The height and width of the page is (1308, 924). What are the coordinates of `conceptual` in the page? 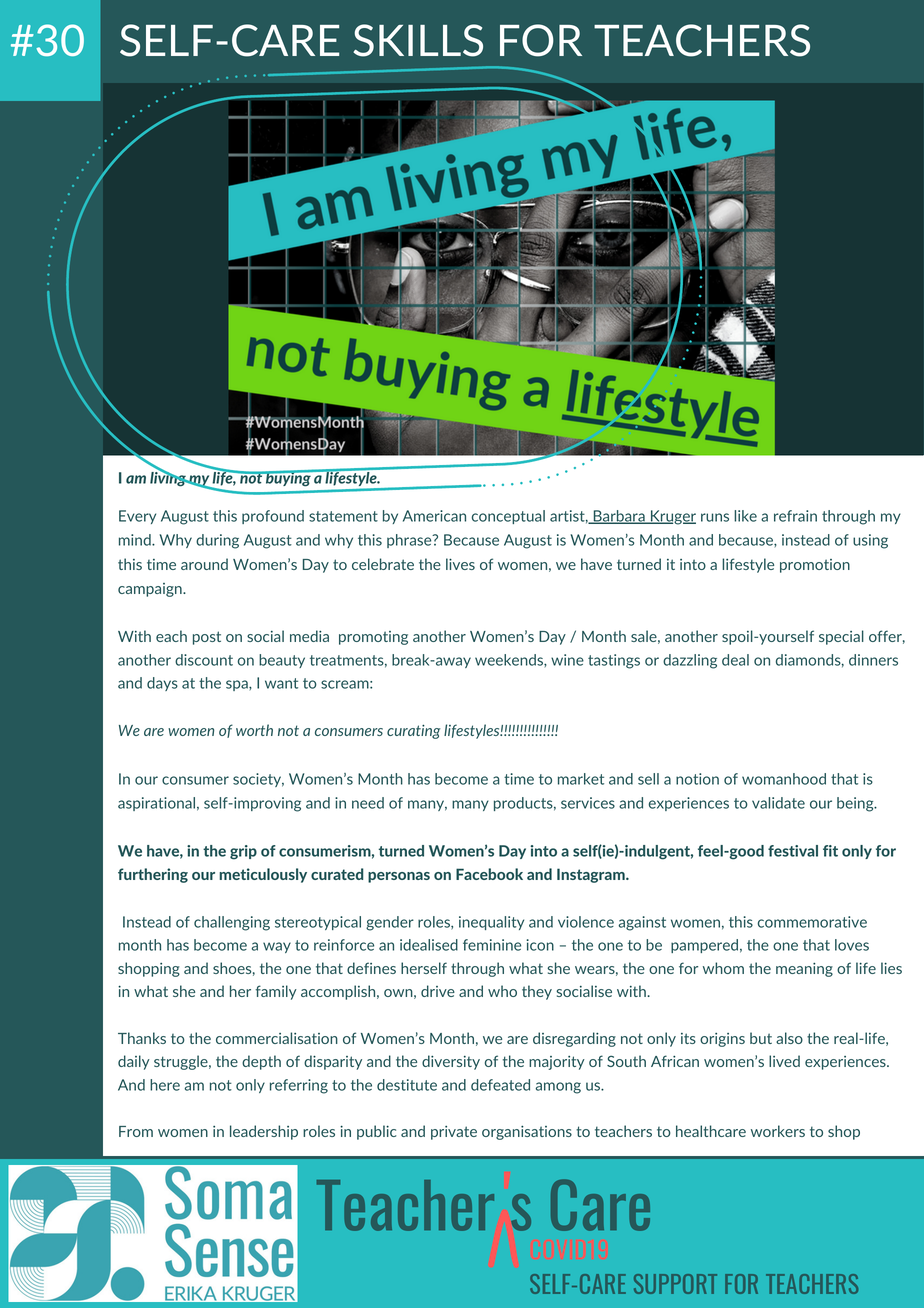 It's located at (508, 517).
